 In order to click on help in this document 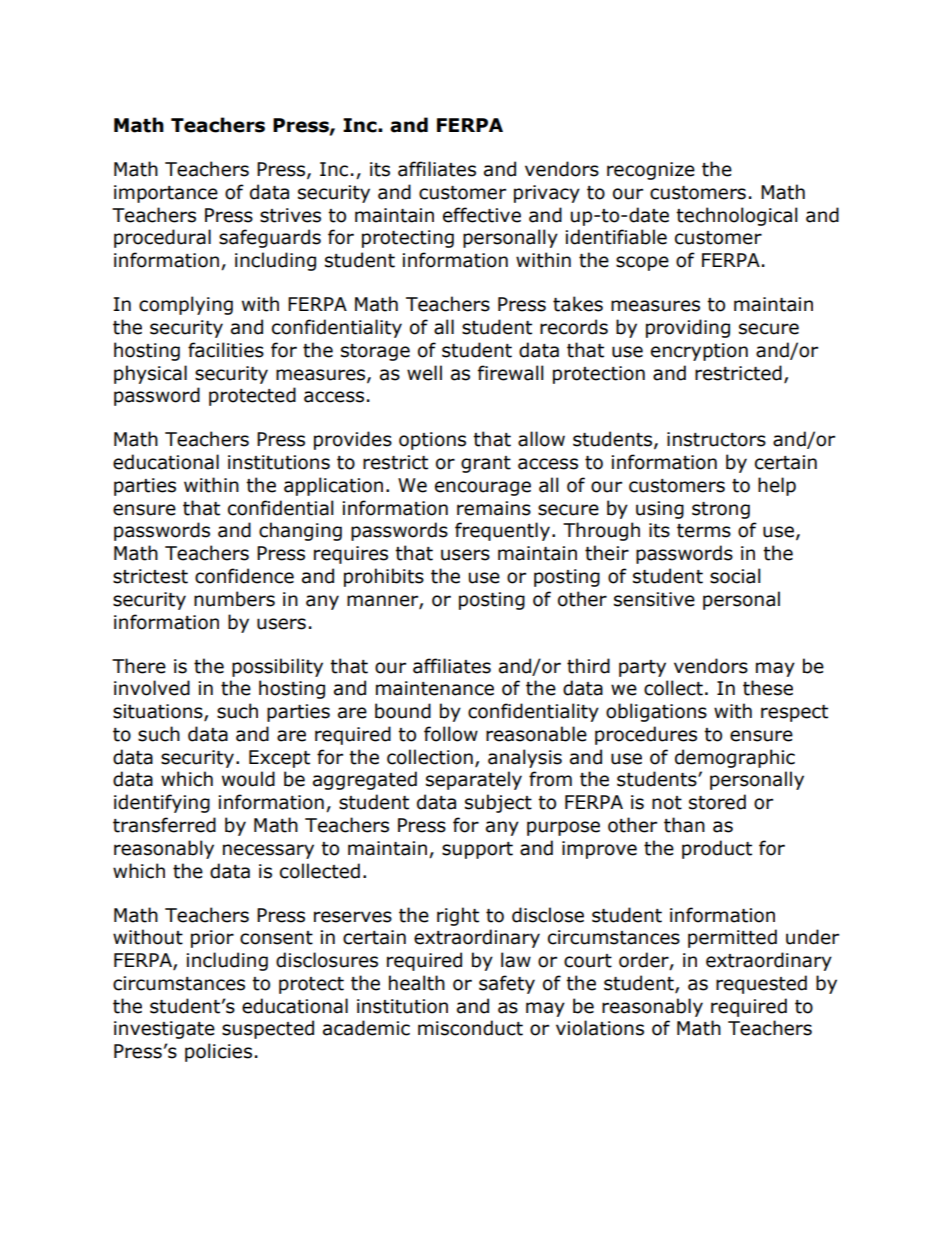, I will do `click(777, 486)`.
